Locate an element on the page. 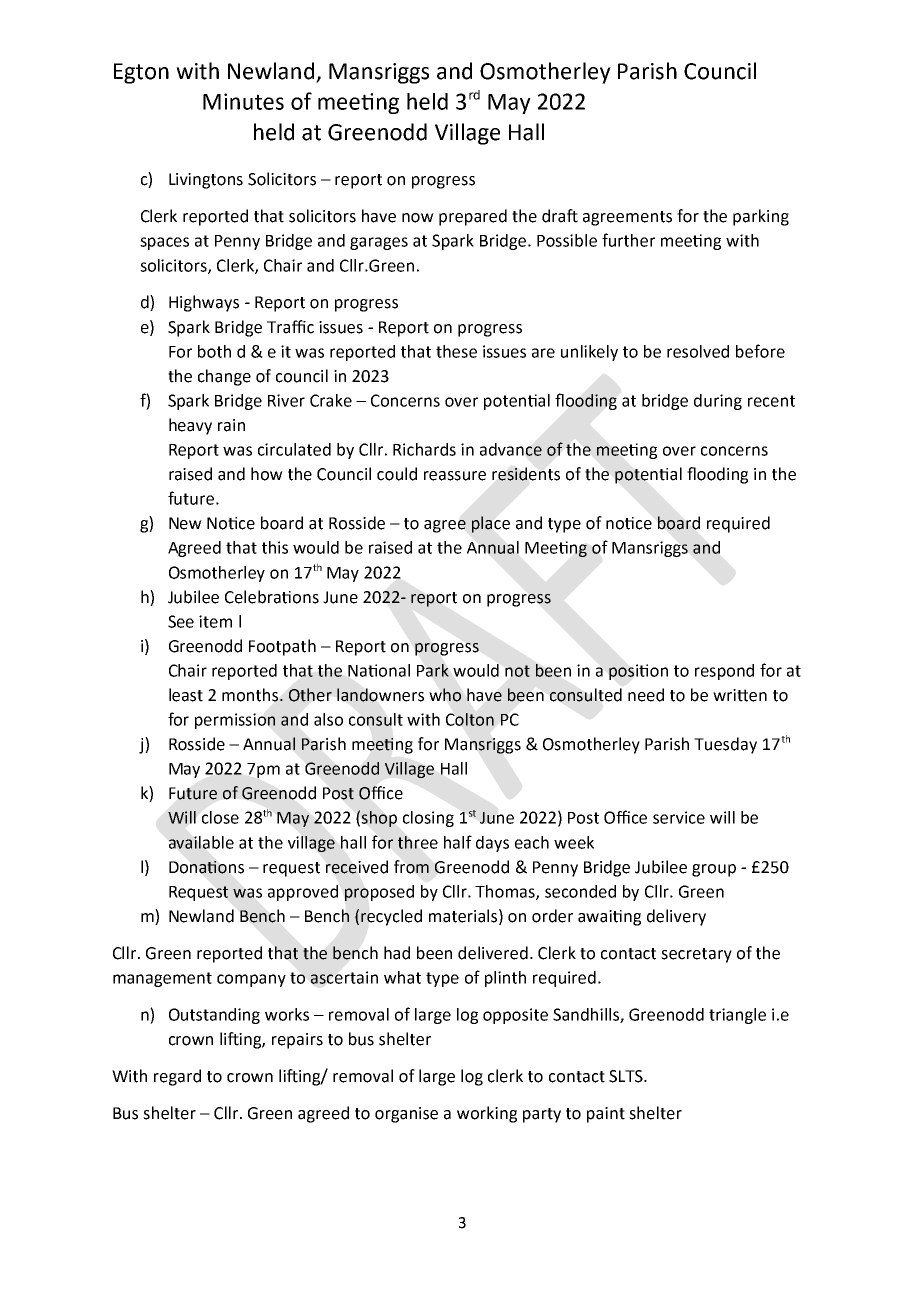 The height and width of the image is (1308, 924). rain is located at coordinates (231, 425).
